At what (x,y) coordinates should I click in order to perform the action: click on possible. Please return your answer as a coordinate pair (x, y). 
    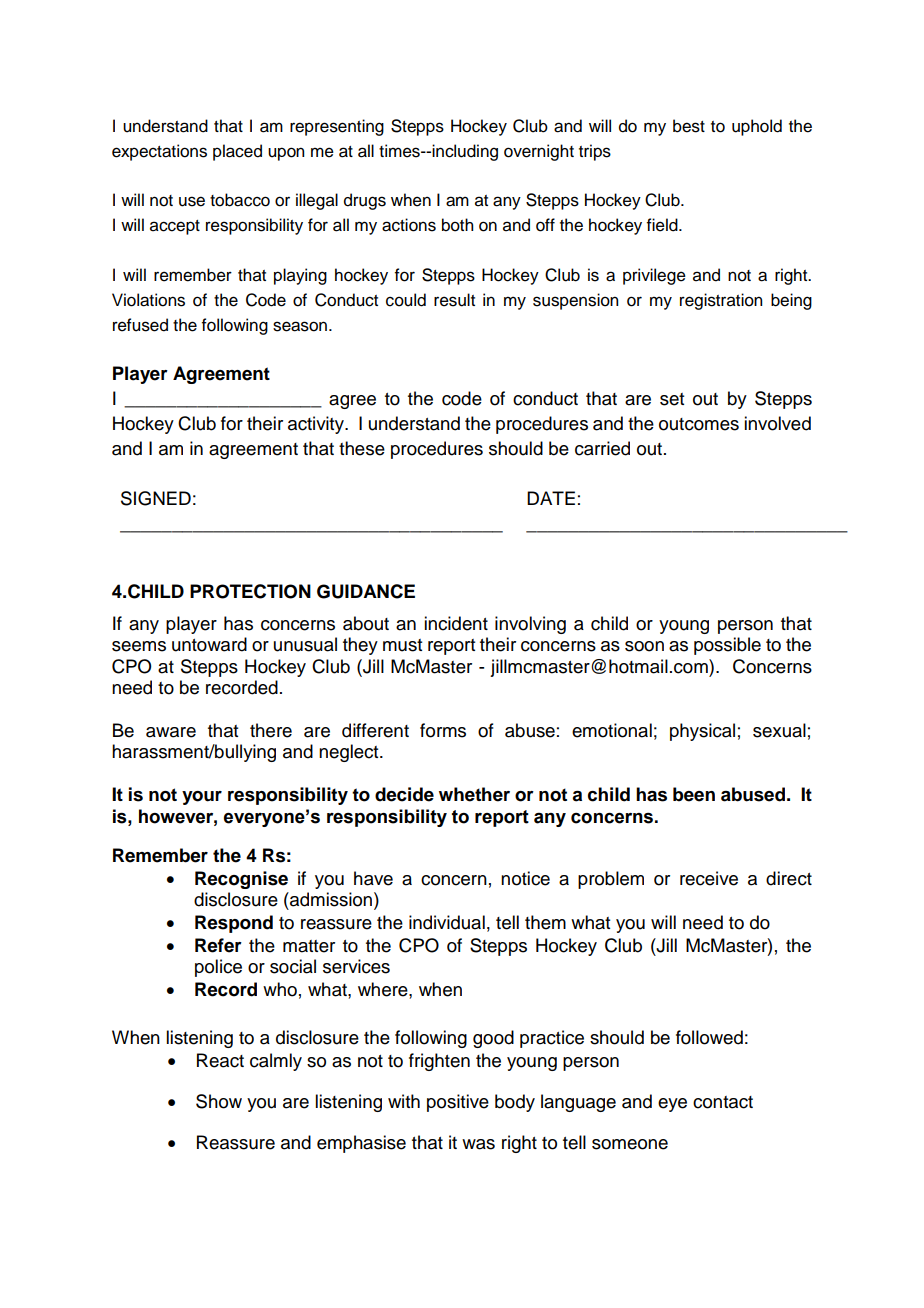
    Looking at the image, I should click on (727, 646).
